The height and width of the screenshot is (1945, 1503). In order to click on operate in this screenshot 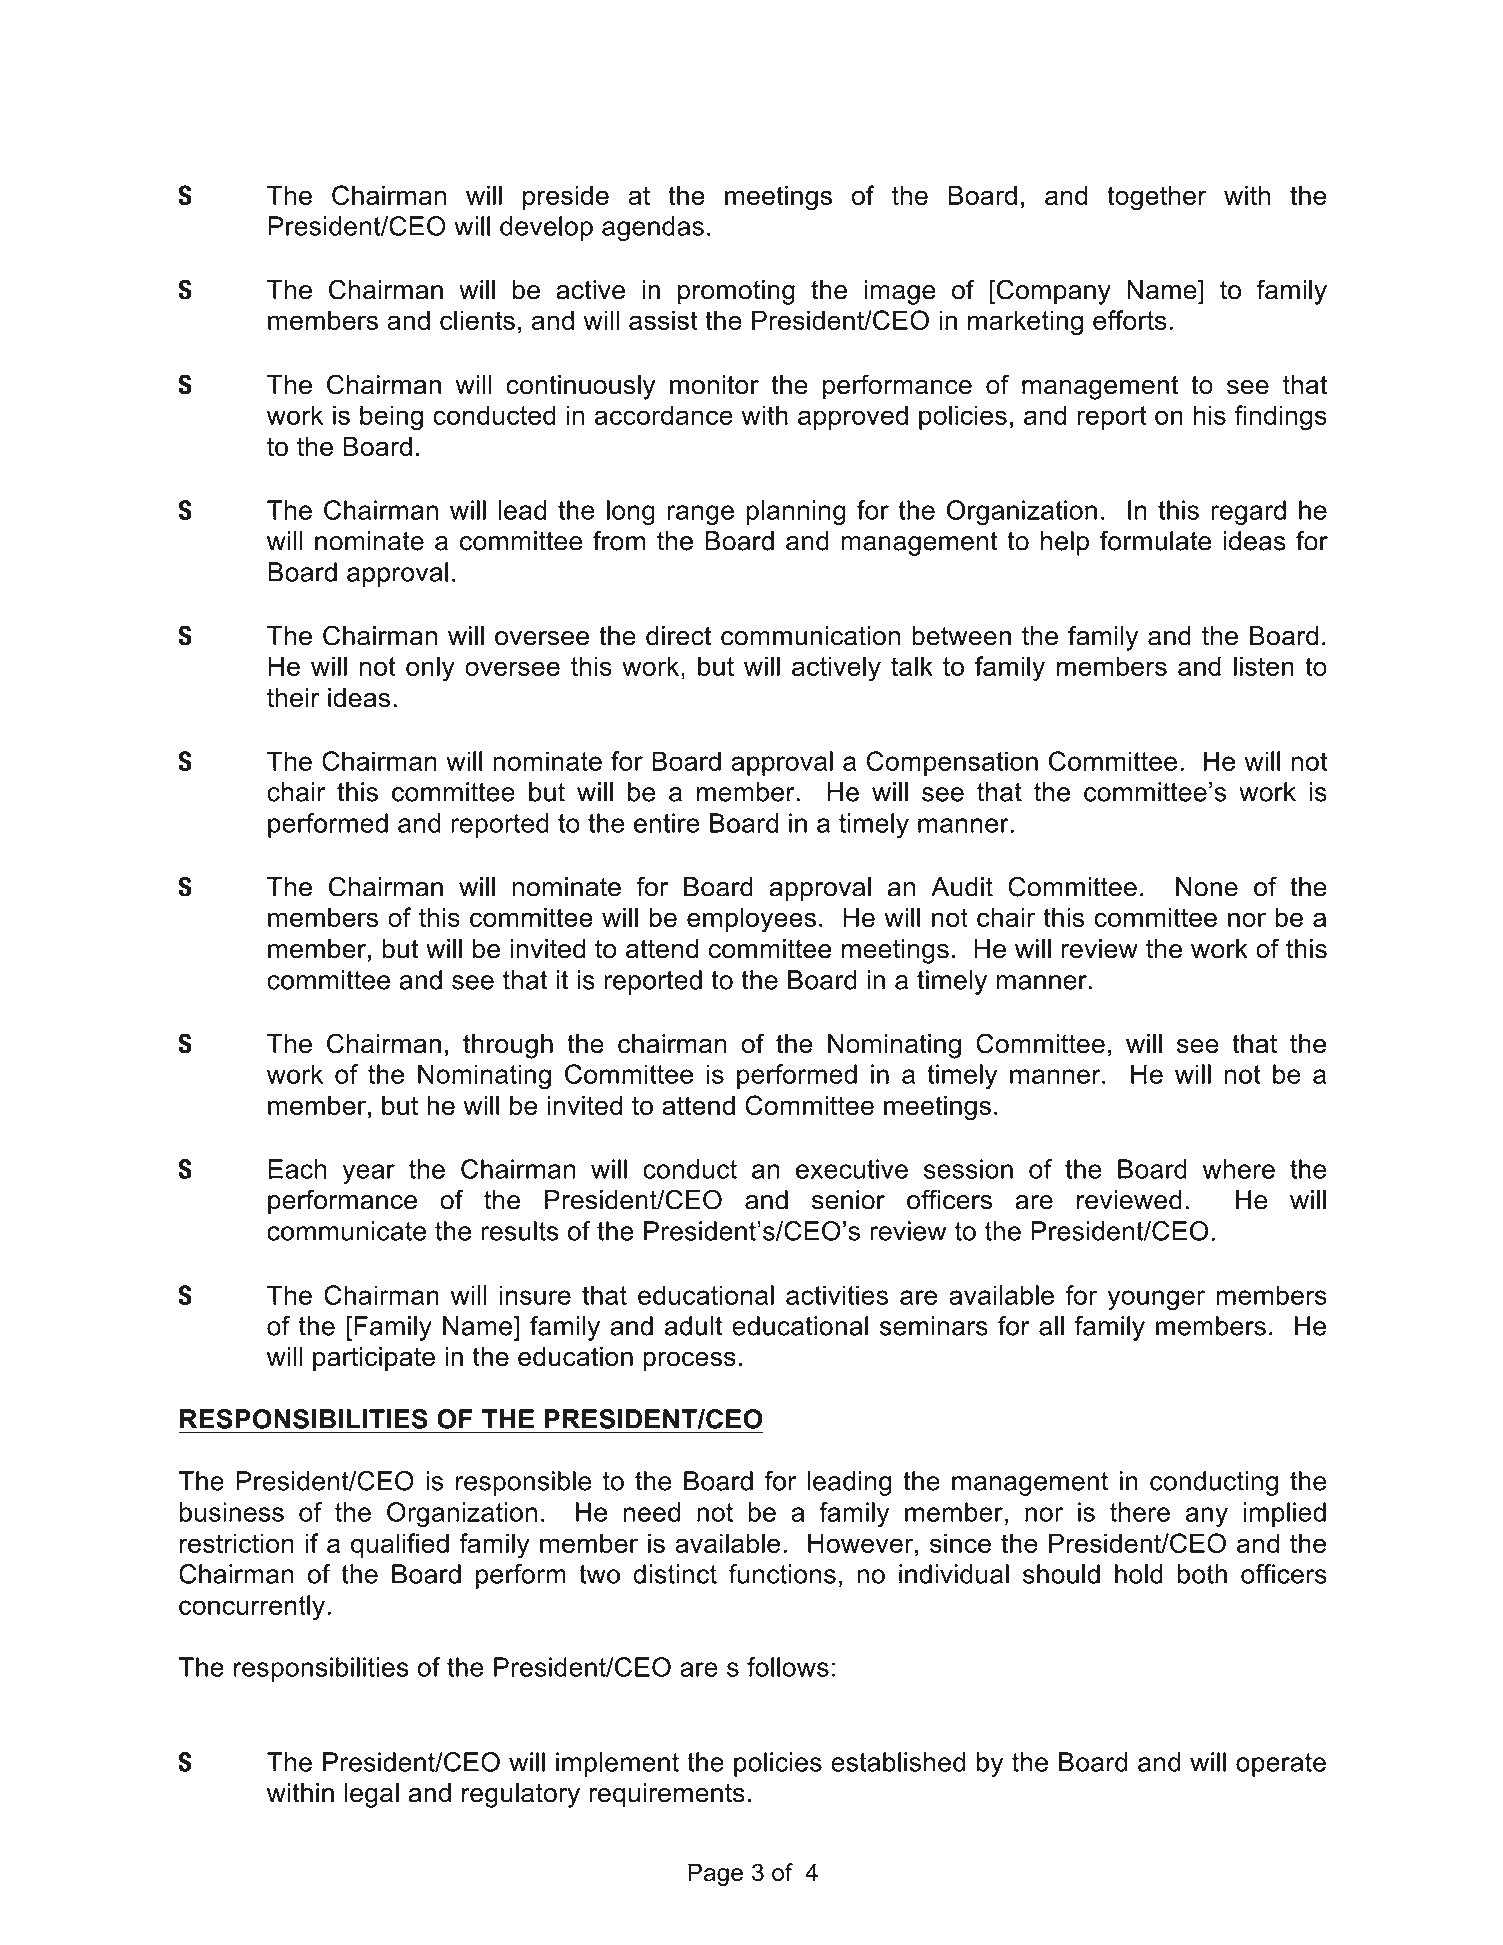, I will do `click(1281, 1765)`.
